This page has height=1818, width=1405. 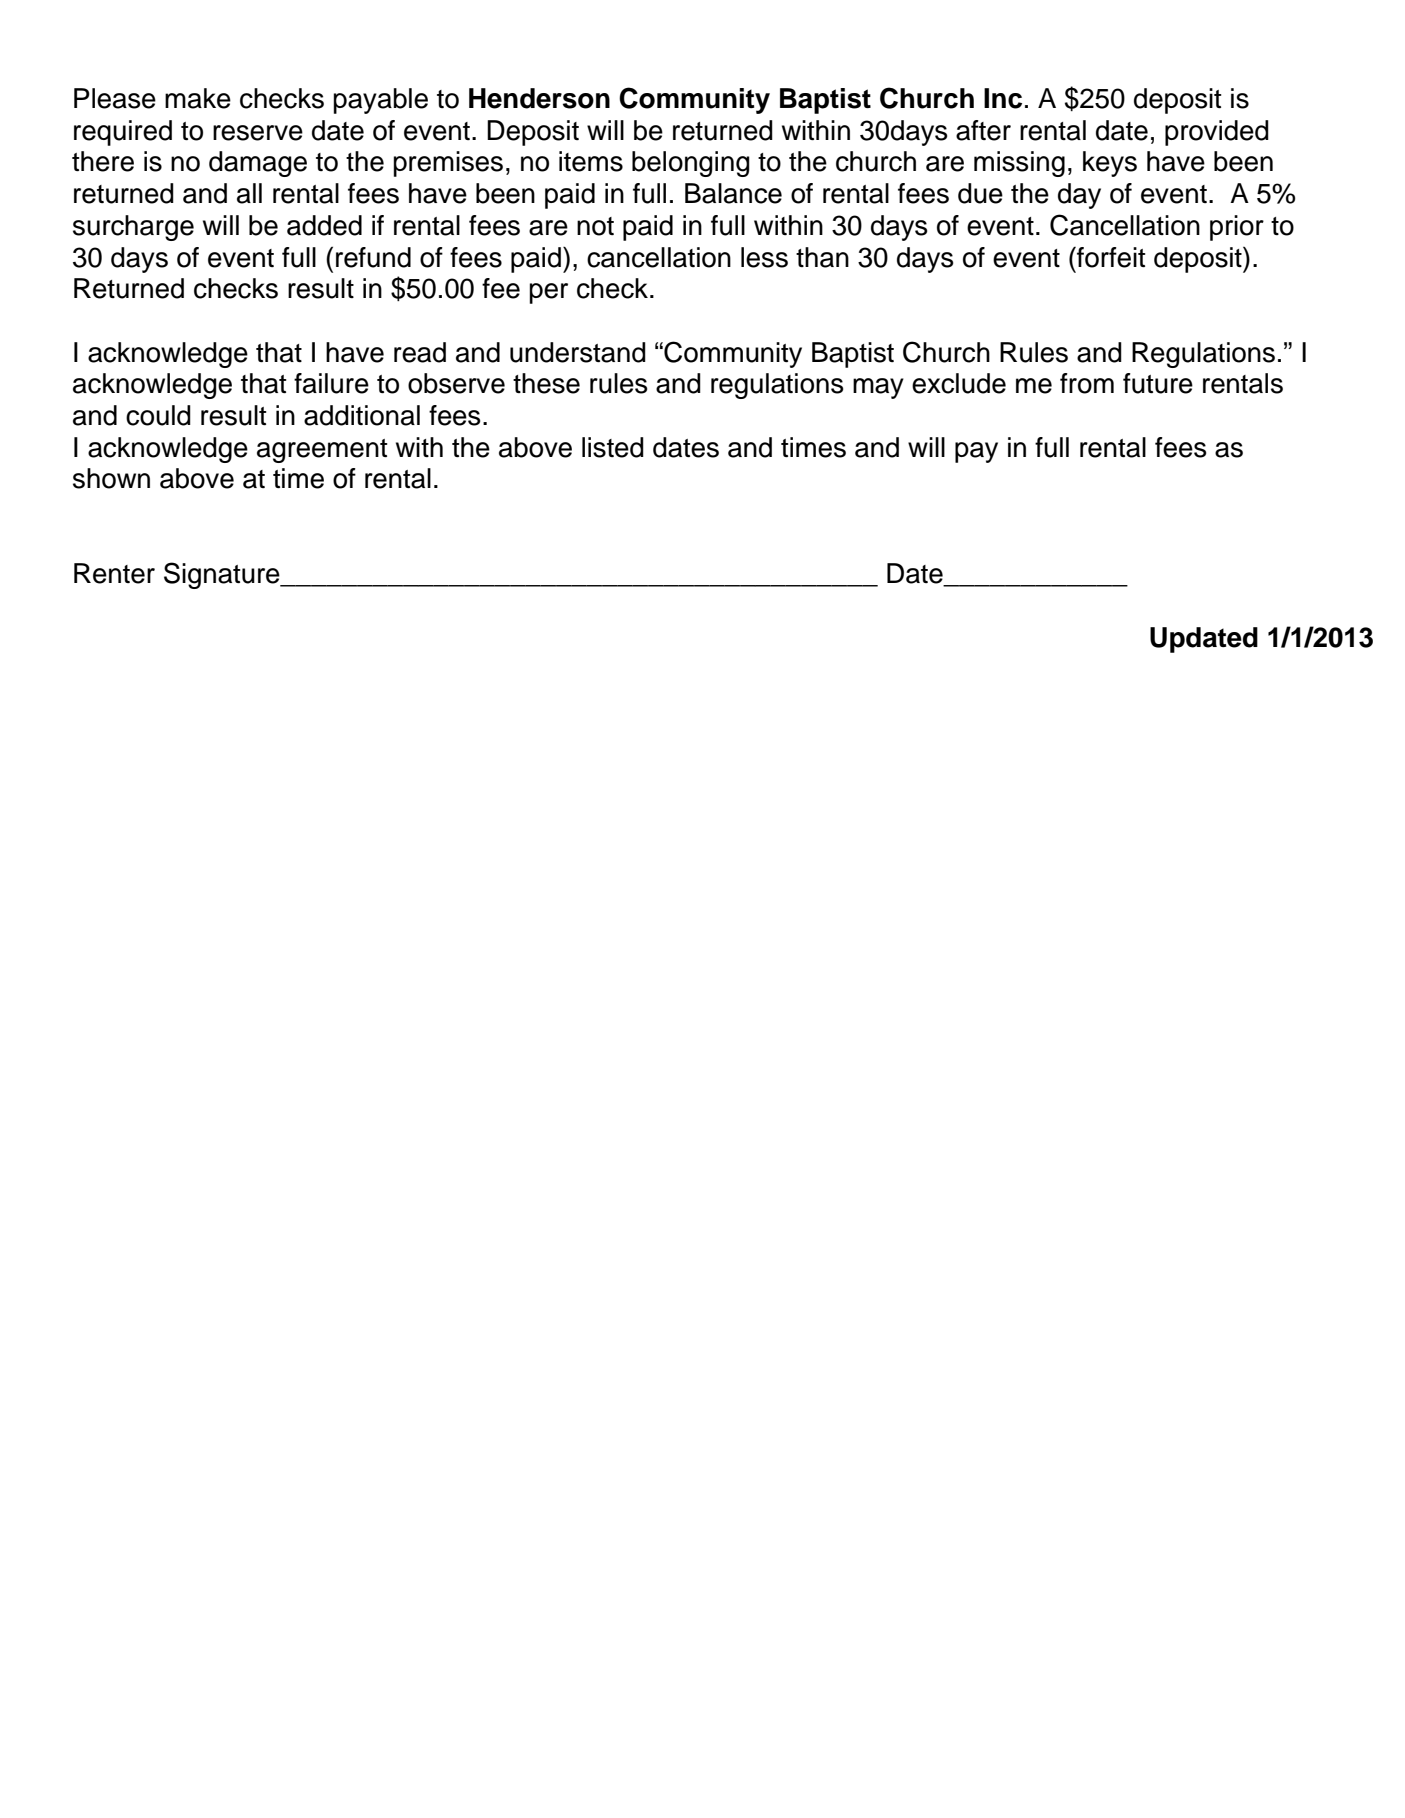 I want to click on Henderson, so click(x=539, y=98).
